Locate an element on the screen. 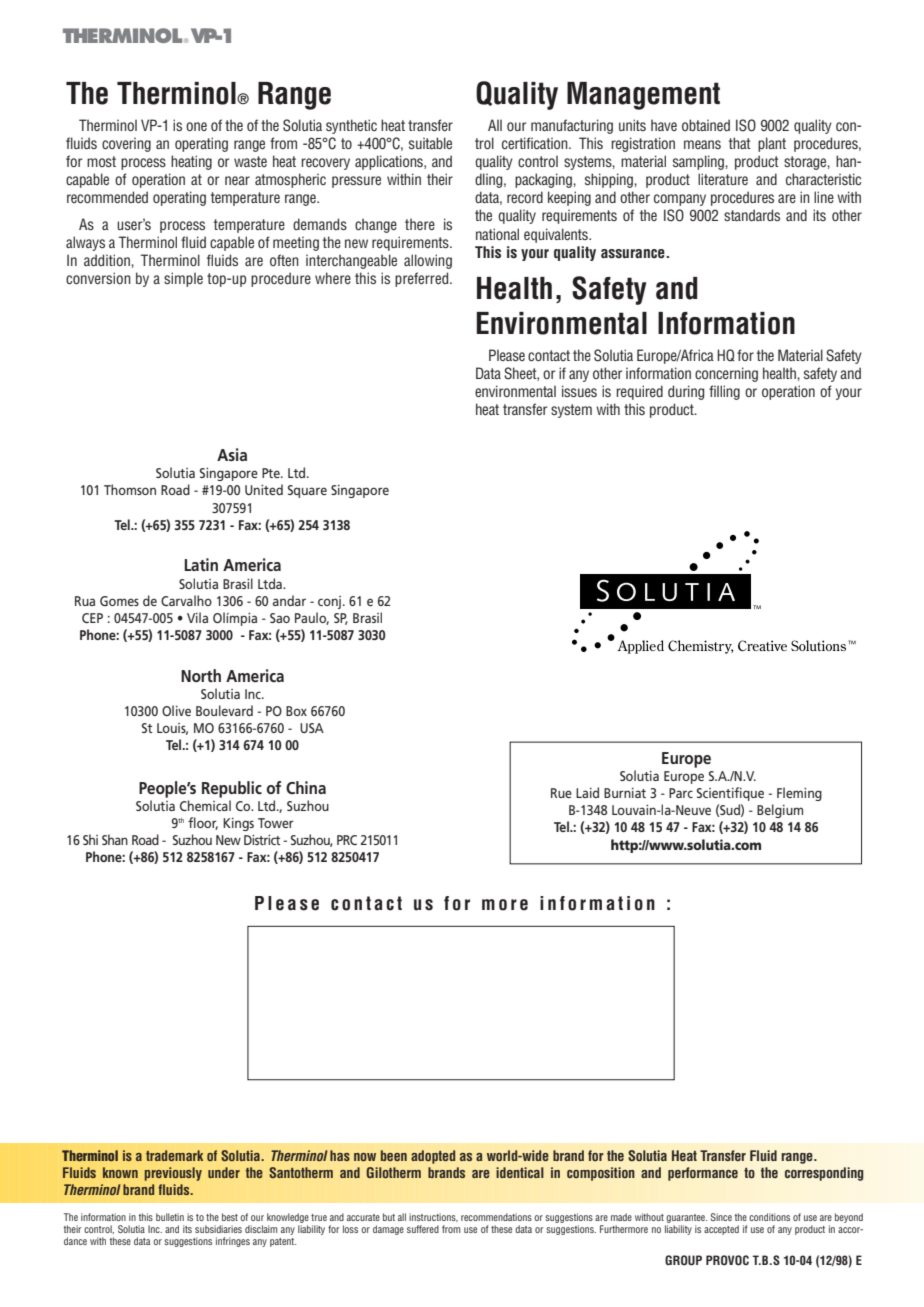  Belgium is located at coordinates (780, 811).
